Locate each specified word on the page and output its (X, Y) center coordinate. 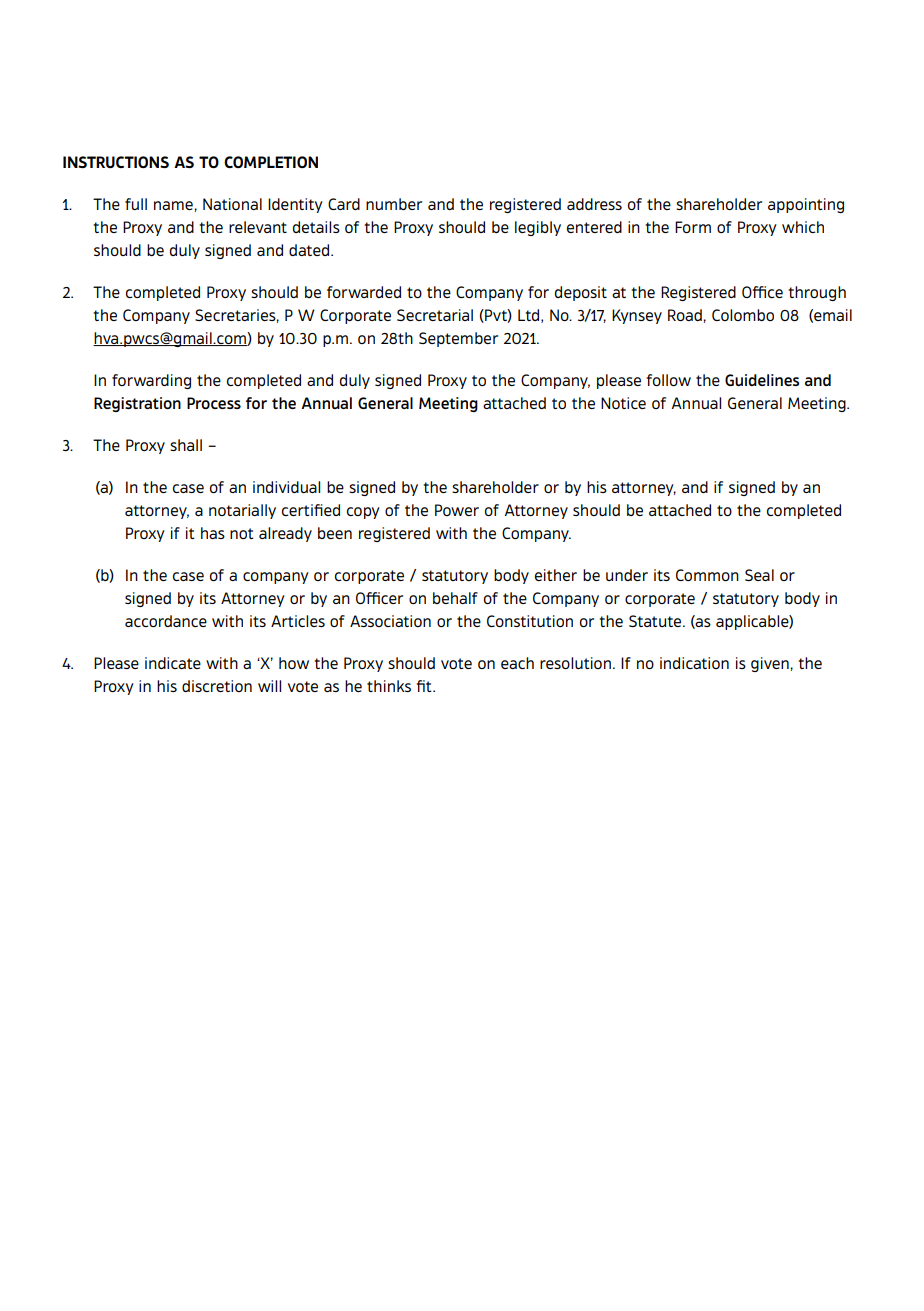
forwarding (151, 381)
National (232, 204)
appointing (806, 205)
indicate (173, 663)
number (394, 204)
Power (457, 510)
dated (310, 250)
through (817, 293)
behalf (455, 598)
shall (186, 445)
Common (707, 575)
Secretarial (435, 315)
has (213, 533)
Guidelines (762, 380)
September (458, 339)
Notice (623, 403)
